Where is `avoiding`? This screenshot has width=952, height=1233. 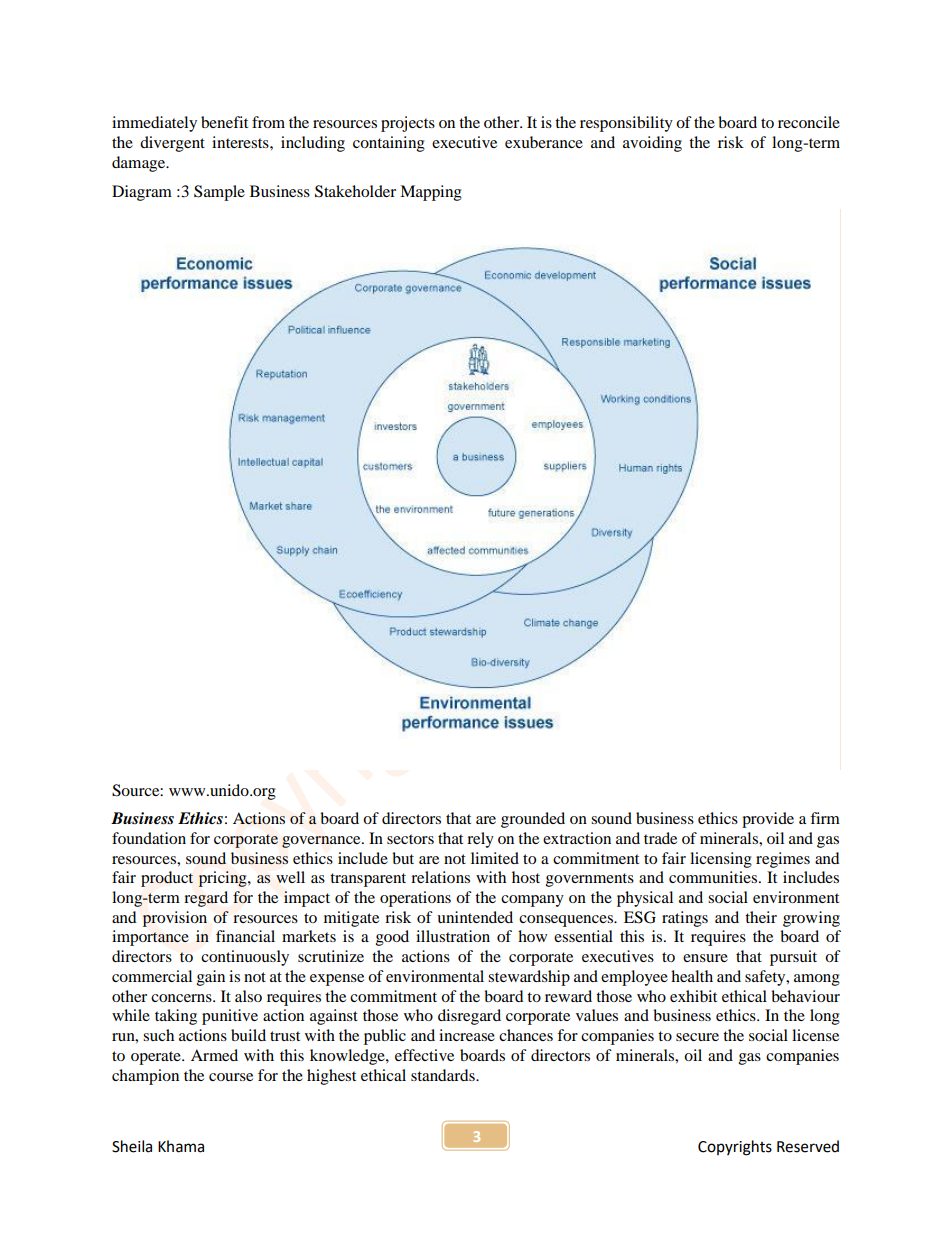
avoiding is located at coordinates (652, 144).
